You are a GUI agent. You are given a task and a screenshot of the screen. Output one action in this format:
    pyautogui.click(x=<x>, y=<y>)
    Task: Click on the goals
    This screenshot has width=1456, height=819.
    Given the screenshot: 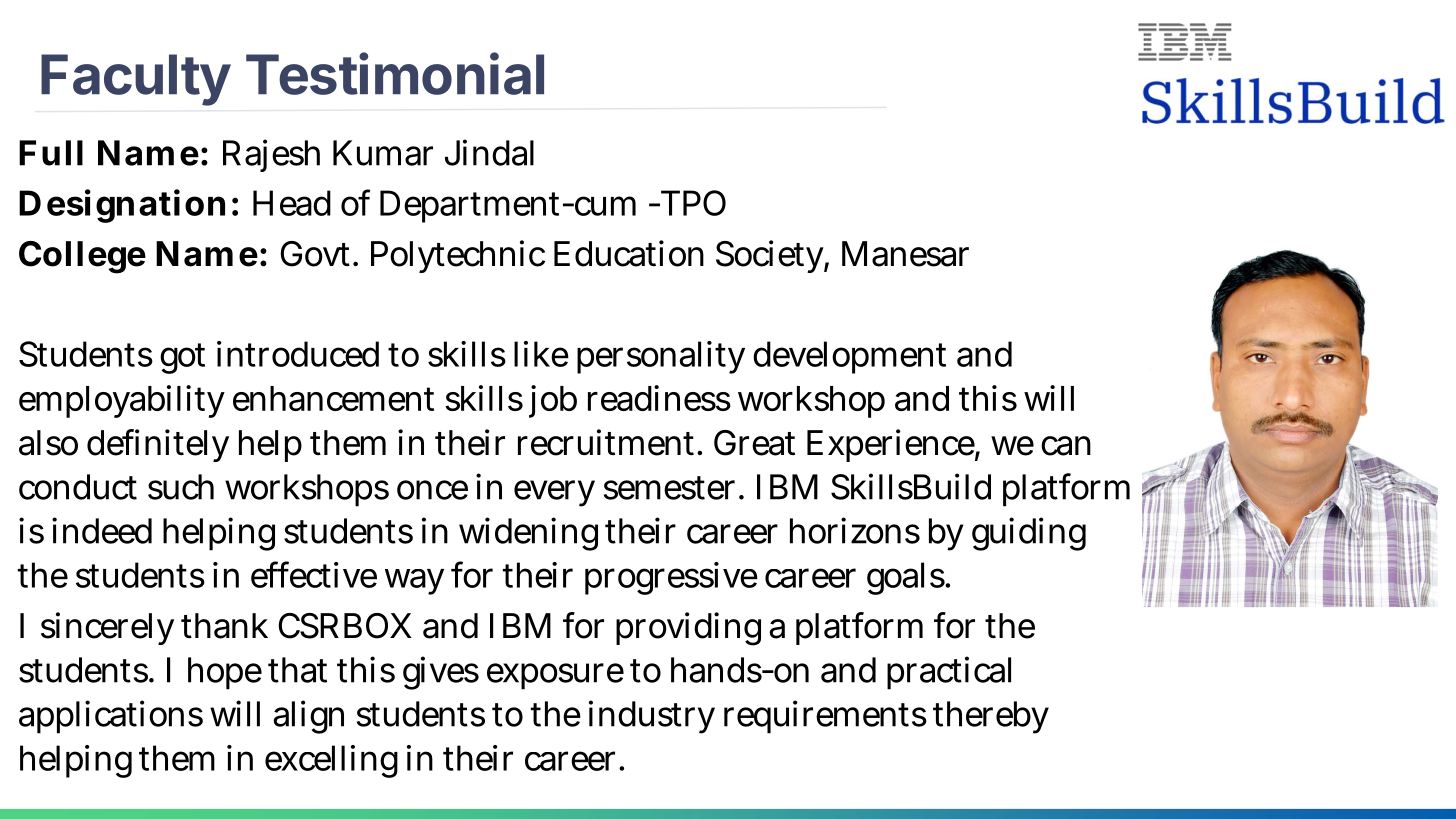 What is the action you would take?
    pyautogui.click(x=906, y=578)
